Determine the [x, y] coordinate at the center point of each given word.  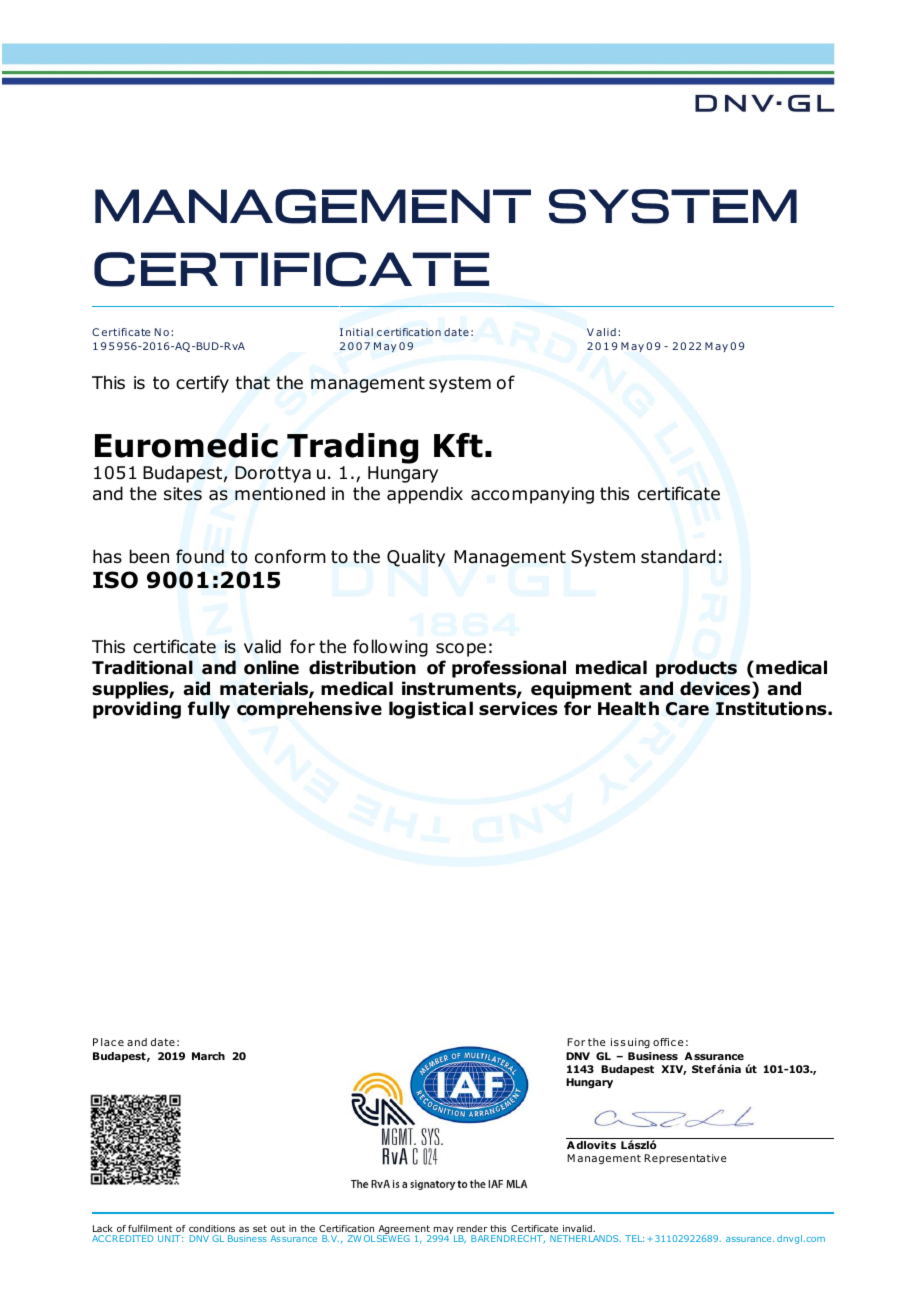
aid [196, 688]
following [390, 648]
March [208, 1056]
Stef [704, 1069]
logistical [431, 710]
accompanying [532, 495]
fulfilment [150, 1228]
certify [202, 384]
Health [628, 708]
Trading [352, 448]
